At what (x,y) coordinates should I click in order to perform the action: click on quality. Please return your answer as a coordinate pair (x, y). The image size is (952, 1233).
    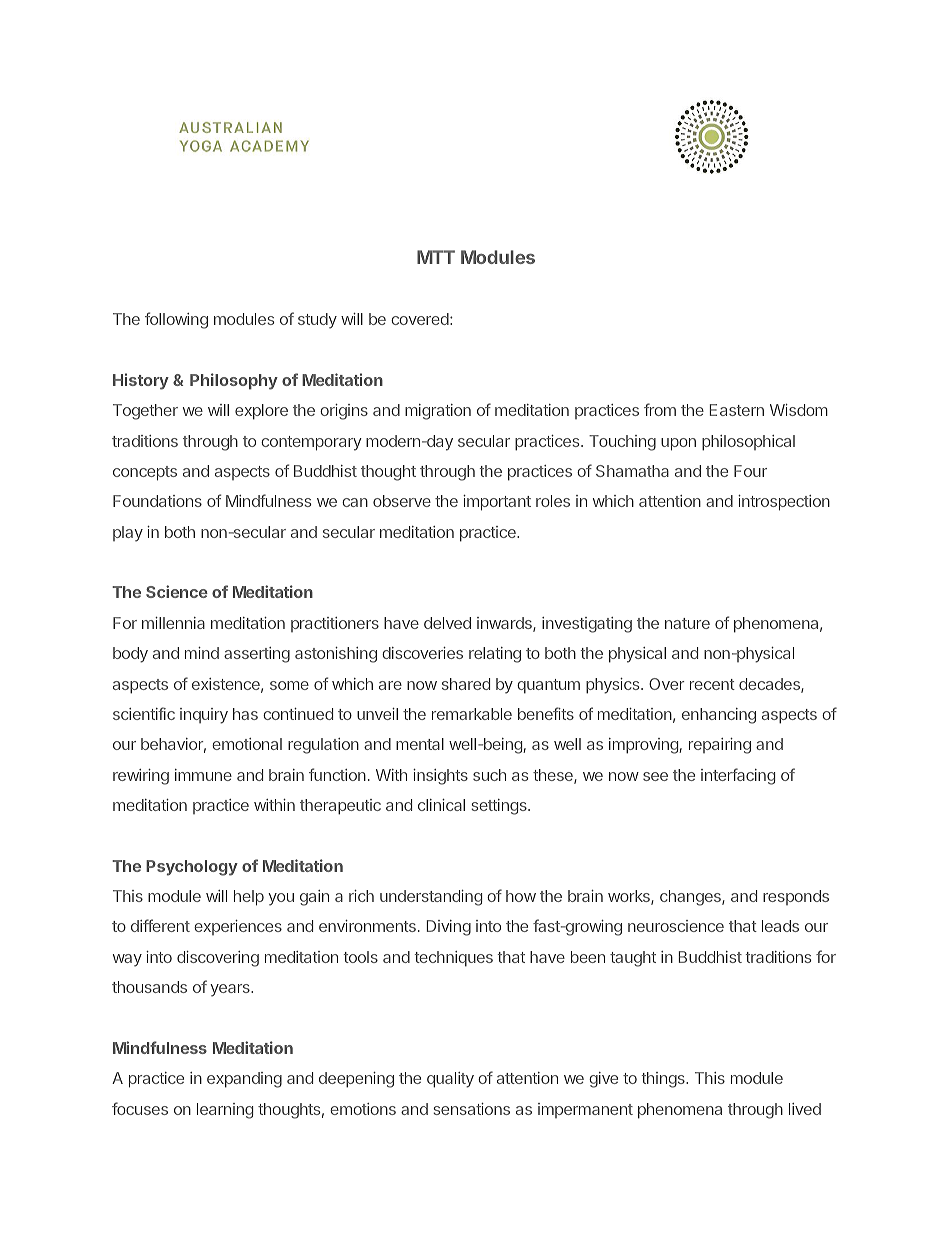
    Looking at the image, I should click on (450, 1080).
